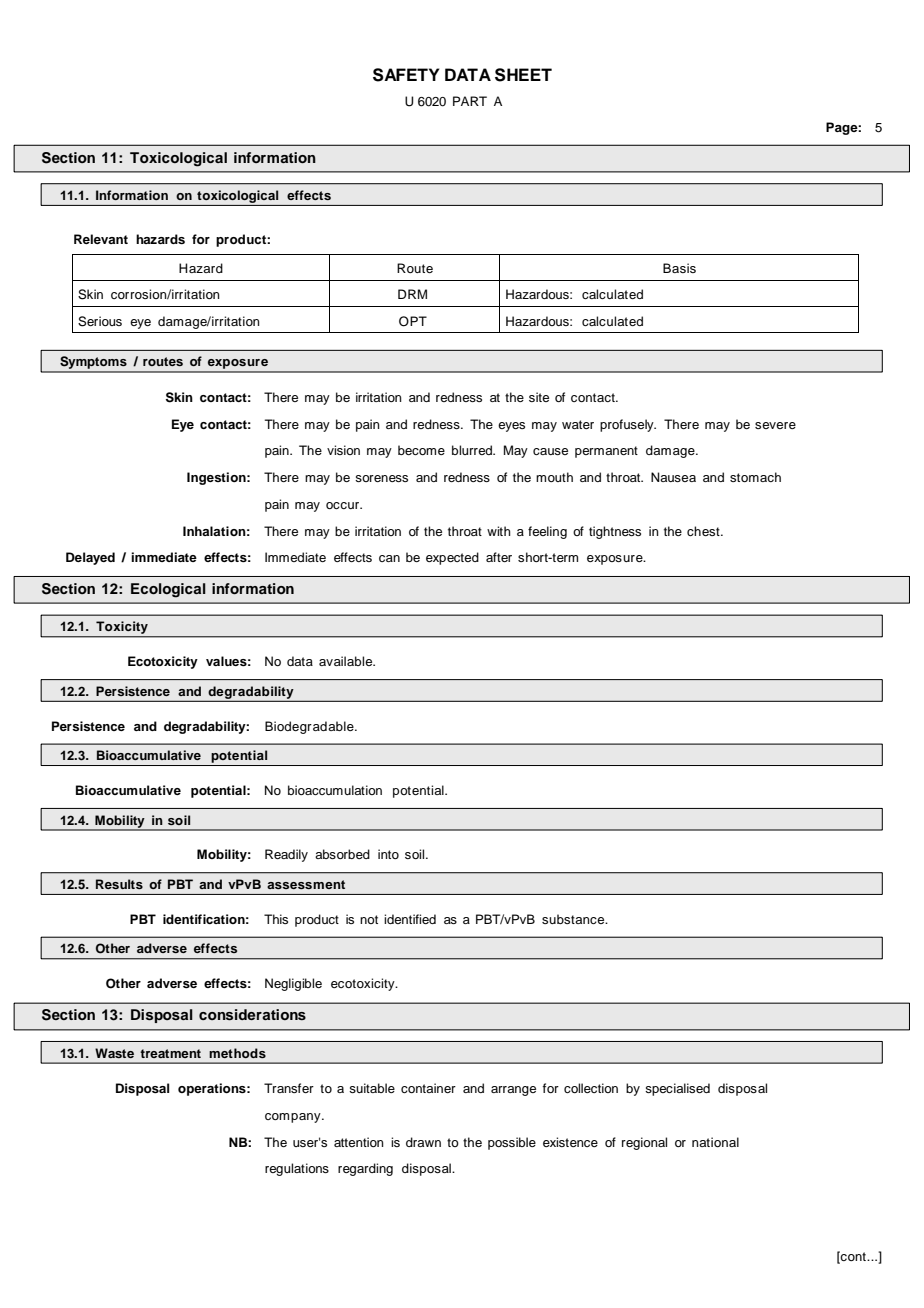  I want to click on Relevant, so click(101, 239).
